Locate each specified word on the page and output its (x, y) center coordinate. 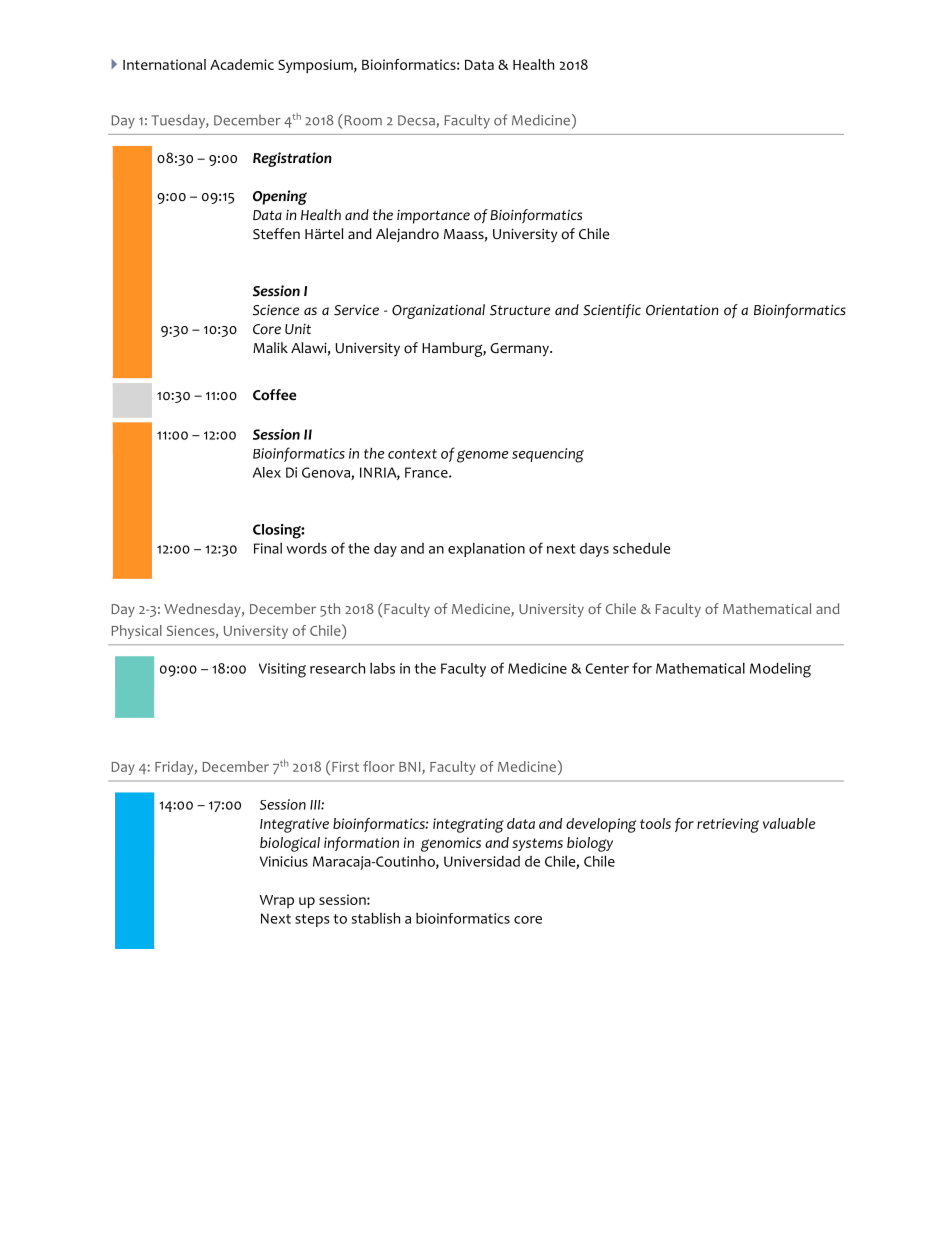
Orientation (682, 310)
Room (362, 120)
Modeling (780, 670)
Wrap (277, 901)
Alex (267, 472)
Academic (242, 64)
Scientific (612, 311)
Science (276, 310)
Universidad (482, 861)
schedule (641, 548)
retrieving (728, 825)
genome (482, 456)
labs (382, 668)
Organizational (438, 311)
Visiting (282, 670)
